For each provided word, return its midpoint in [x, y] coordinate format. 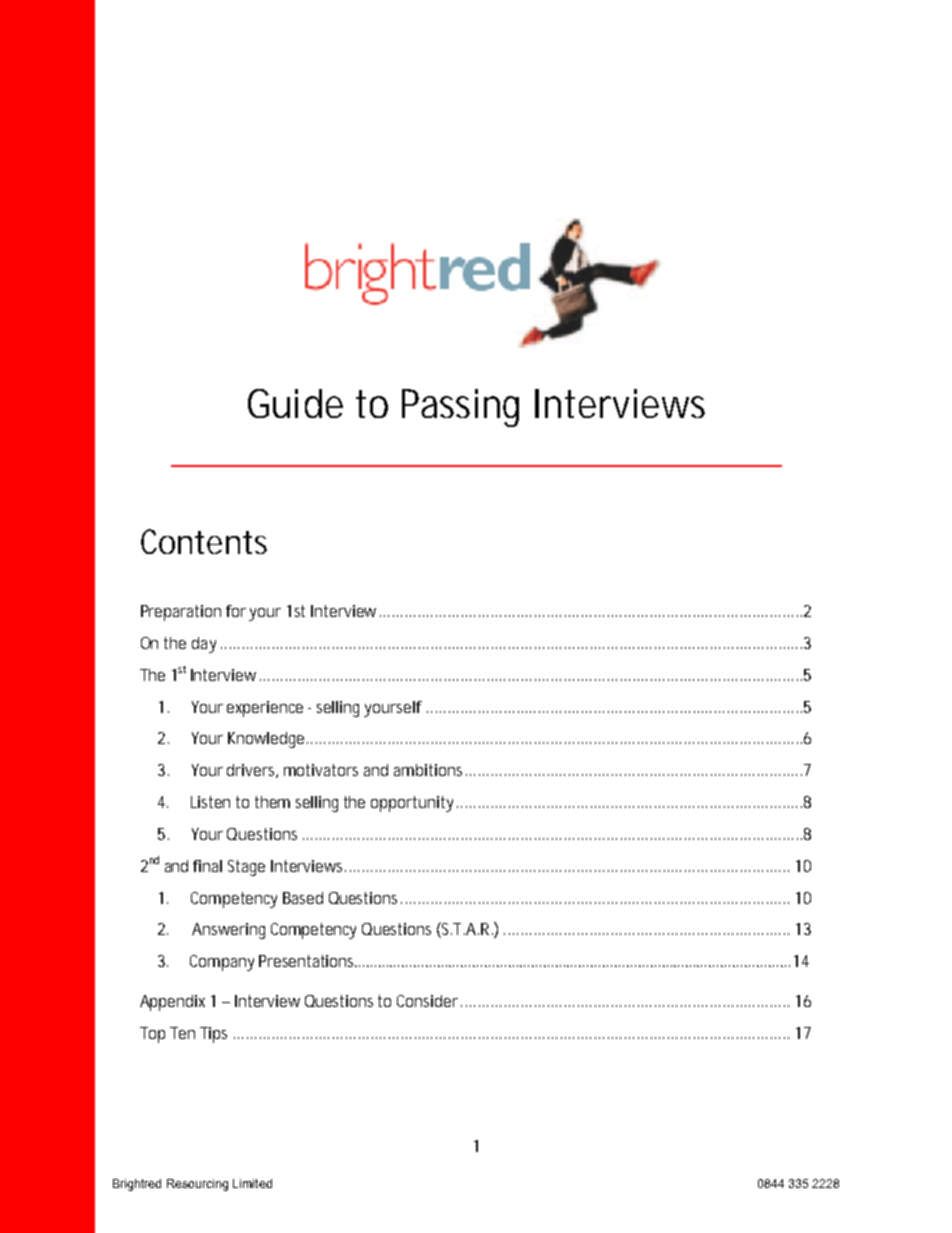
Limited [252, 1183]
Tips [213, 1035]
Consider [429, 1001]
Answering [228, 931]
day [204, 645]
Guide [295, 403]
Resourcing [197, 1185]
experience [265, 709]
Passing [460, 408]
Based [303, 898]
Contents [204, 541]
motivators [321, 770]
